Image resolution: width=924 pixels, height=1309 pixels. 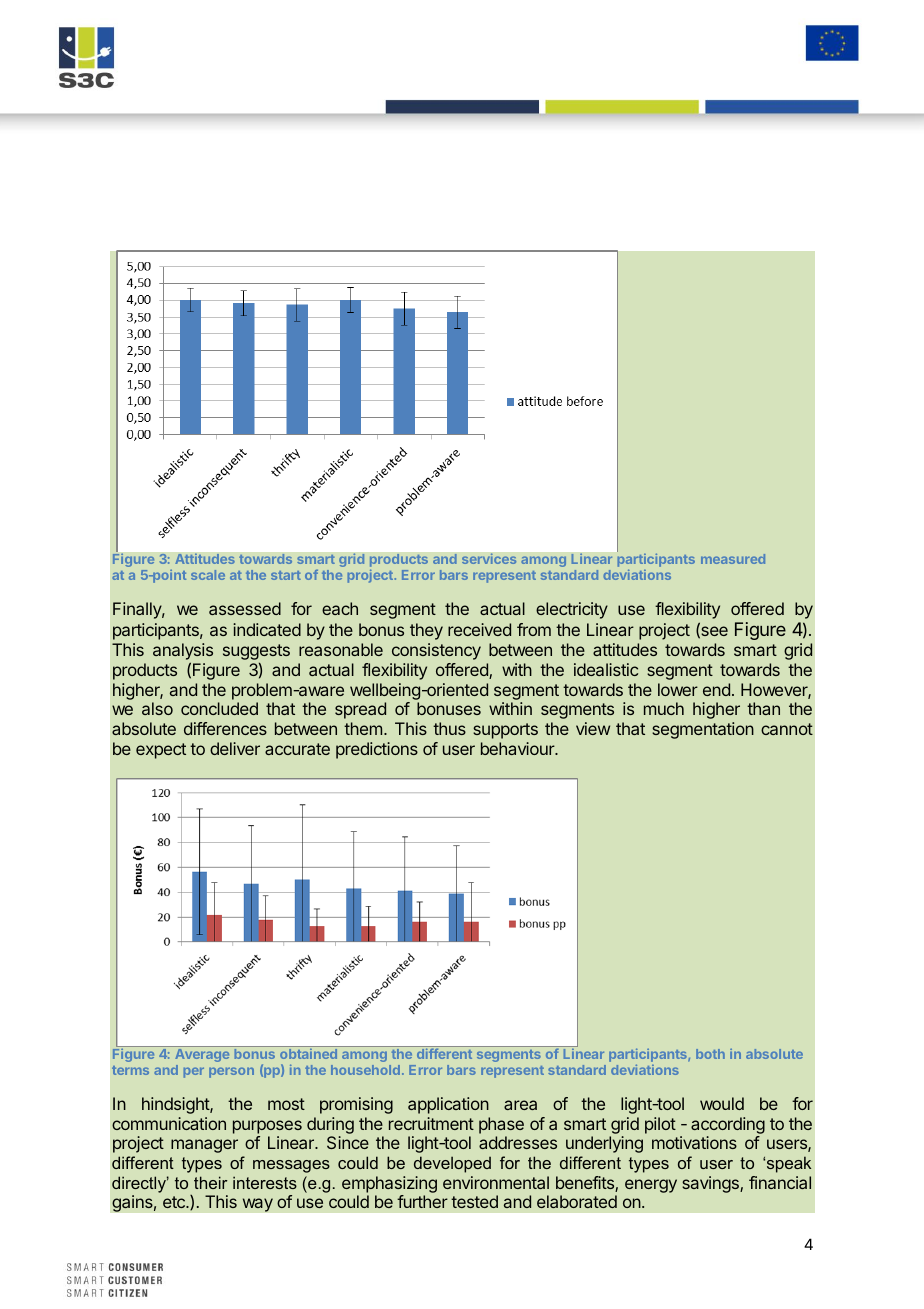 What do you see at coordinates (449, 728) in the document?
I see `thus` at bounding box center [449, 728].
